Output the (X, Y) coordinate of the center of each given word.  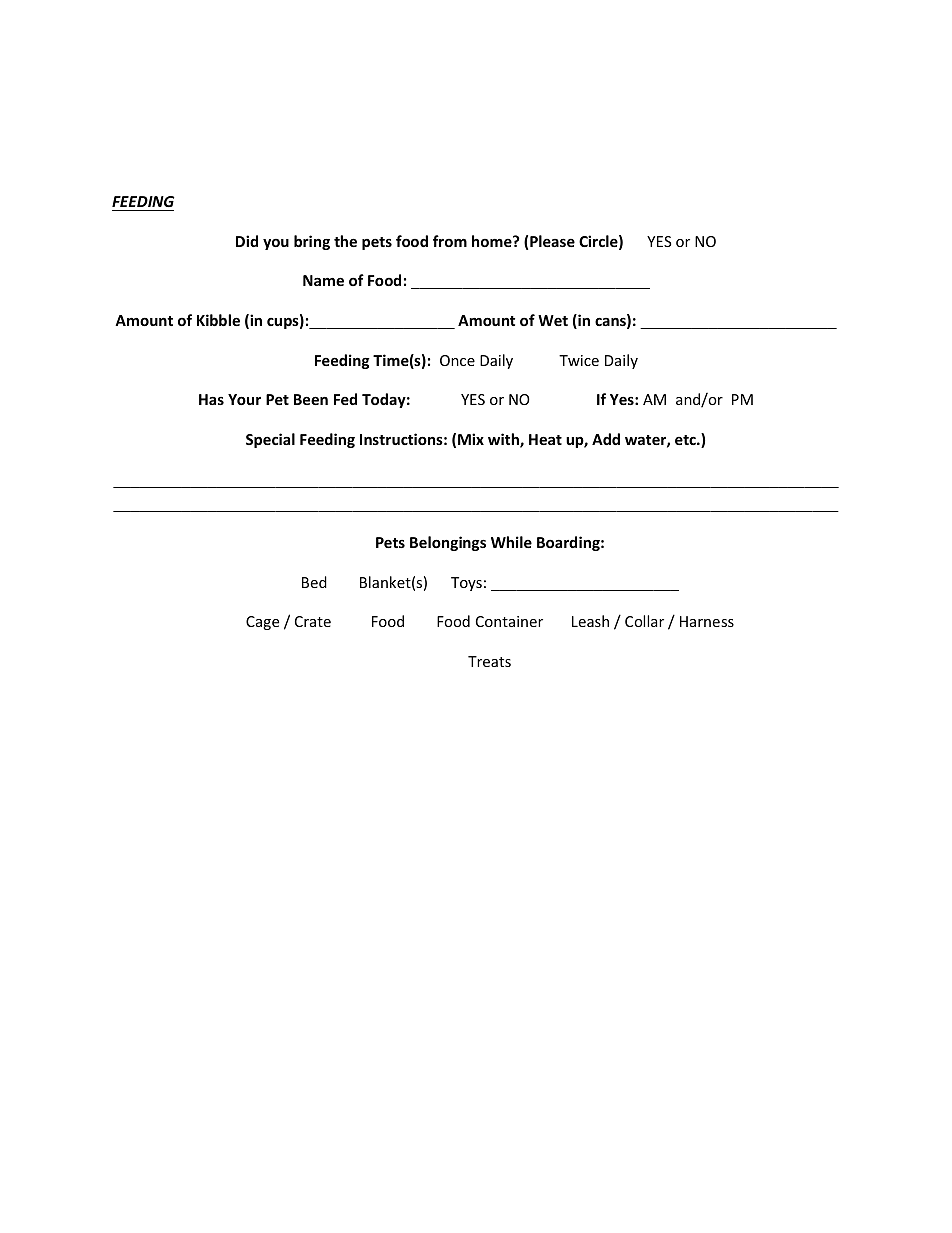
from (450, 241)
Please (552, 241)
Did (247, 241)
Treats (489, 661)
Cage (262, 623)
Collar (644, 621)
